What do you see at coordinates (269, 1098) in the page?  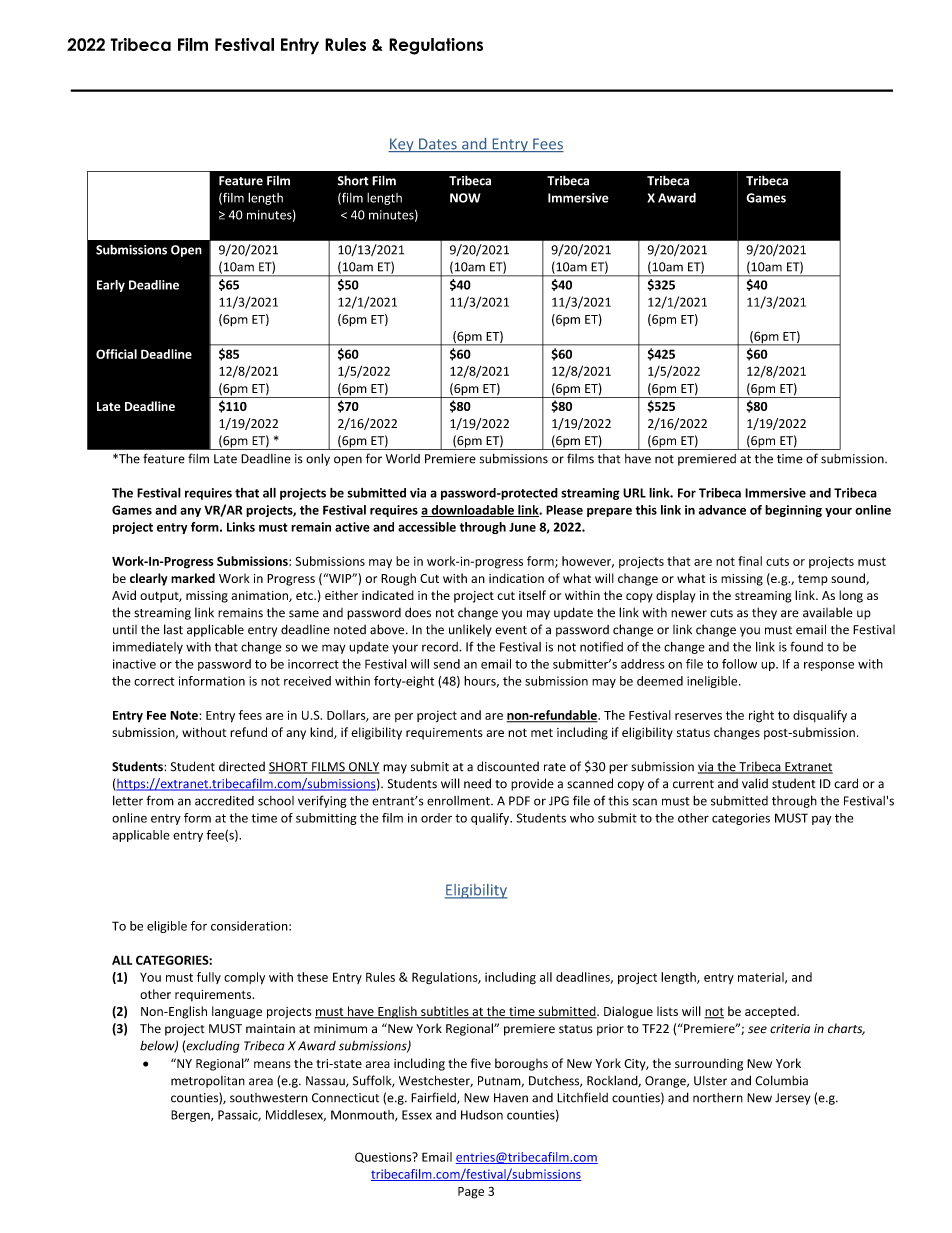 I see `southwestern` at bounding box center [269, 1098].
